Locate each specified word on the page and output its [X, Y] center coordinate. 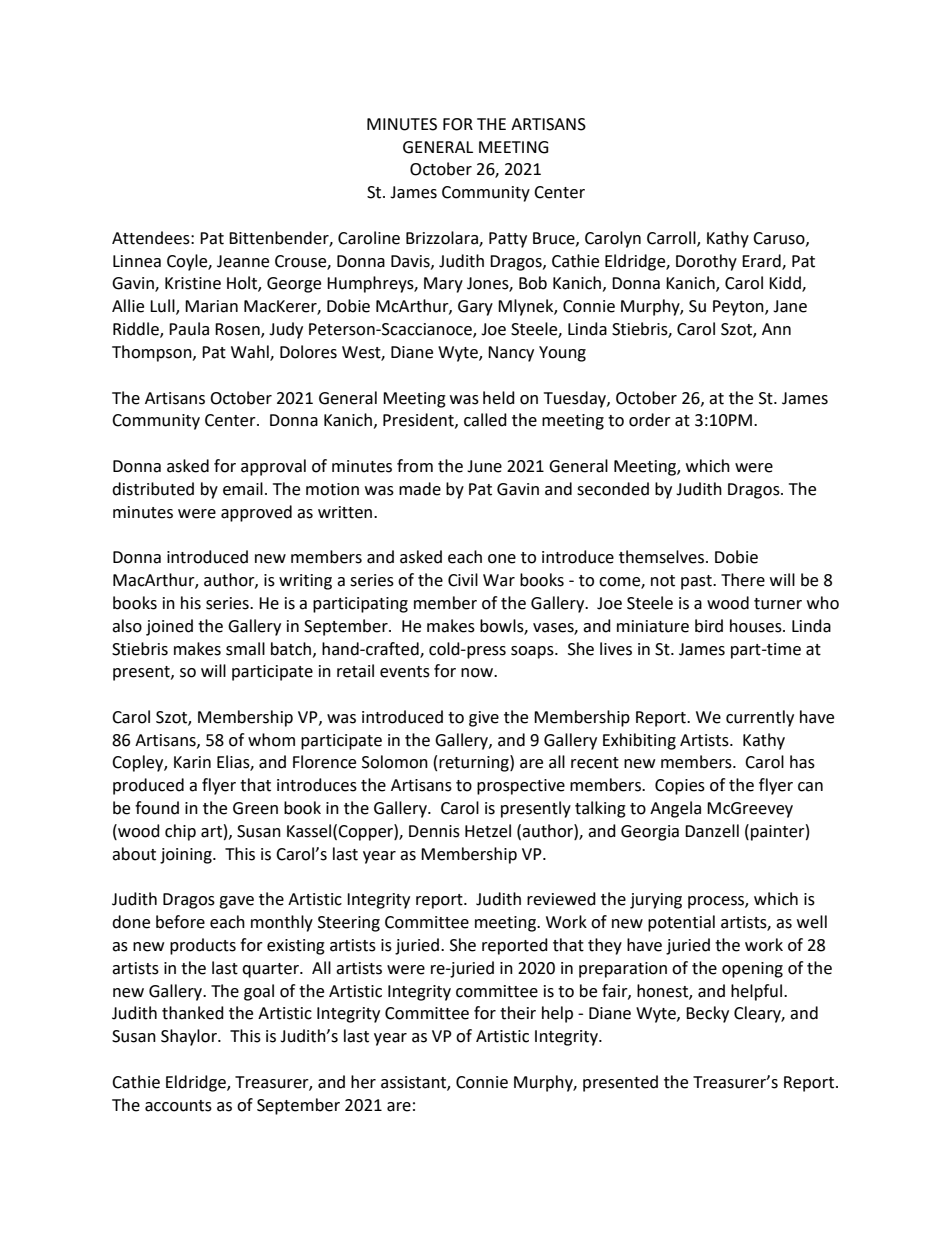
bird [709, 626]
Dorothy [706, 262]
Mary [443, 285]
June [484, 466]
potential [681, 923]
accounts [178, 1106]
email [243, 489]
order [650, 420]
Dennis [434, 831]
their [518, 1013]
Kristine [193, 283]
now [478, 673]
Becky [707, 1014]
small [245, 649]
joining [187, 856]
